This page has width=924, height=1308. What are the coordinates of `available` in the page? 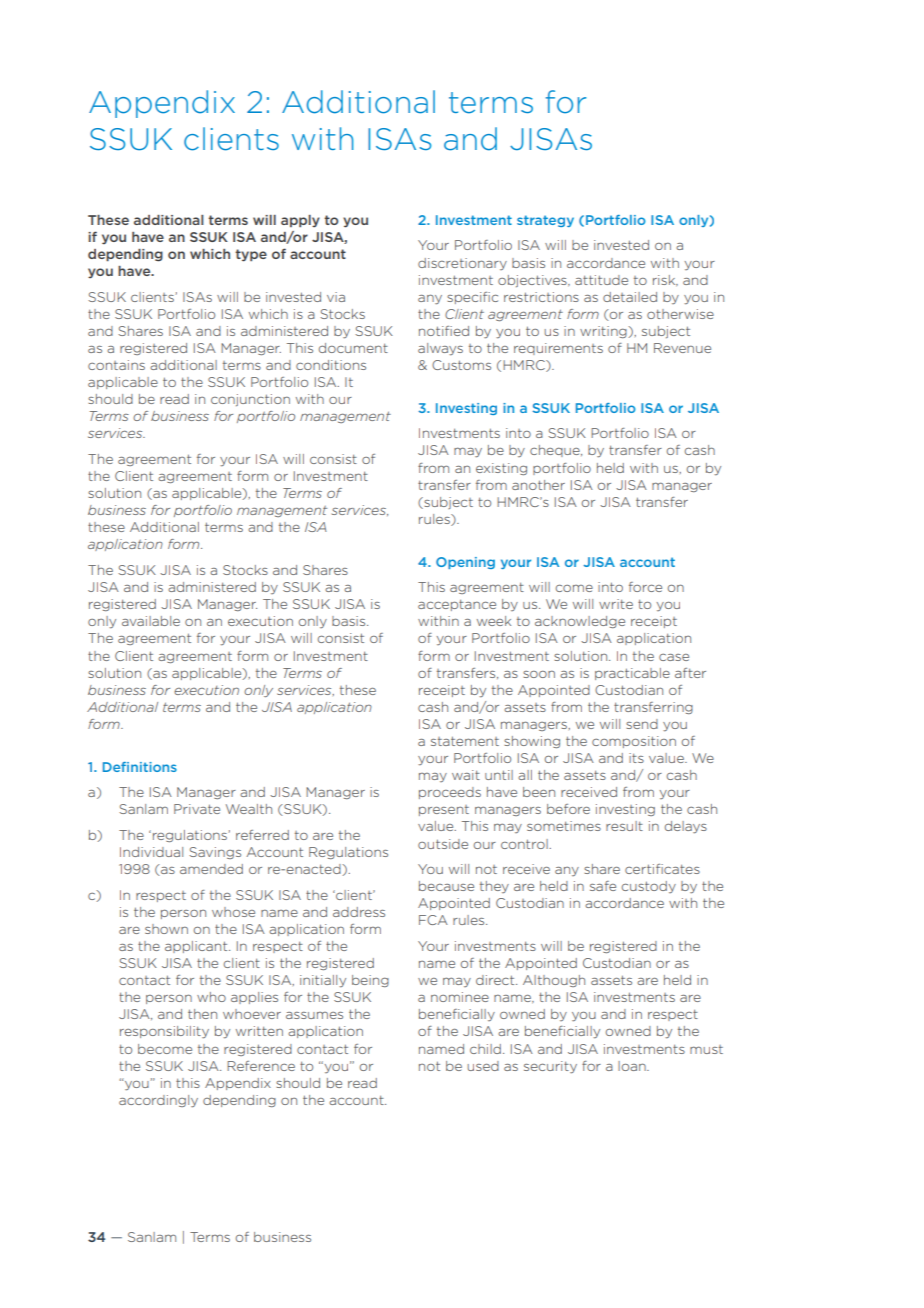 It's located at (151, 621).
